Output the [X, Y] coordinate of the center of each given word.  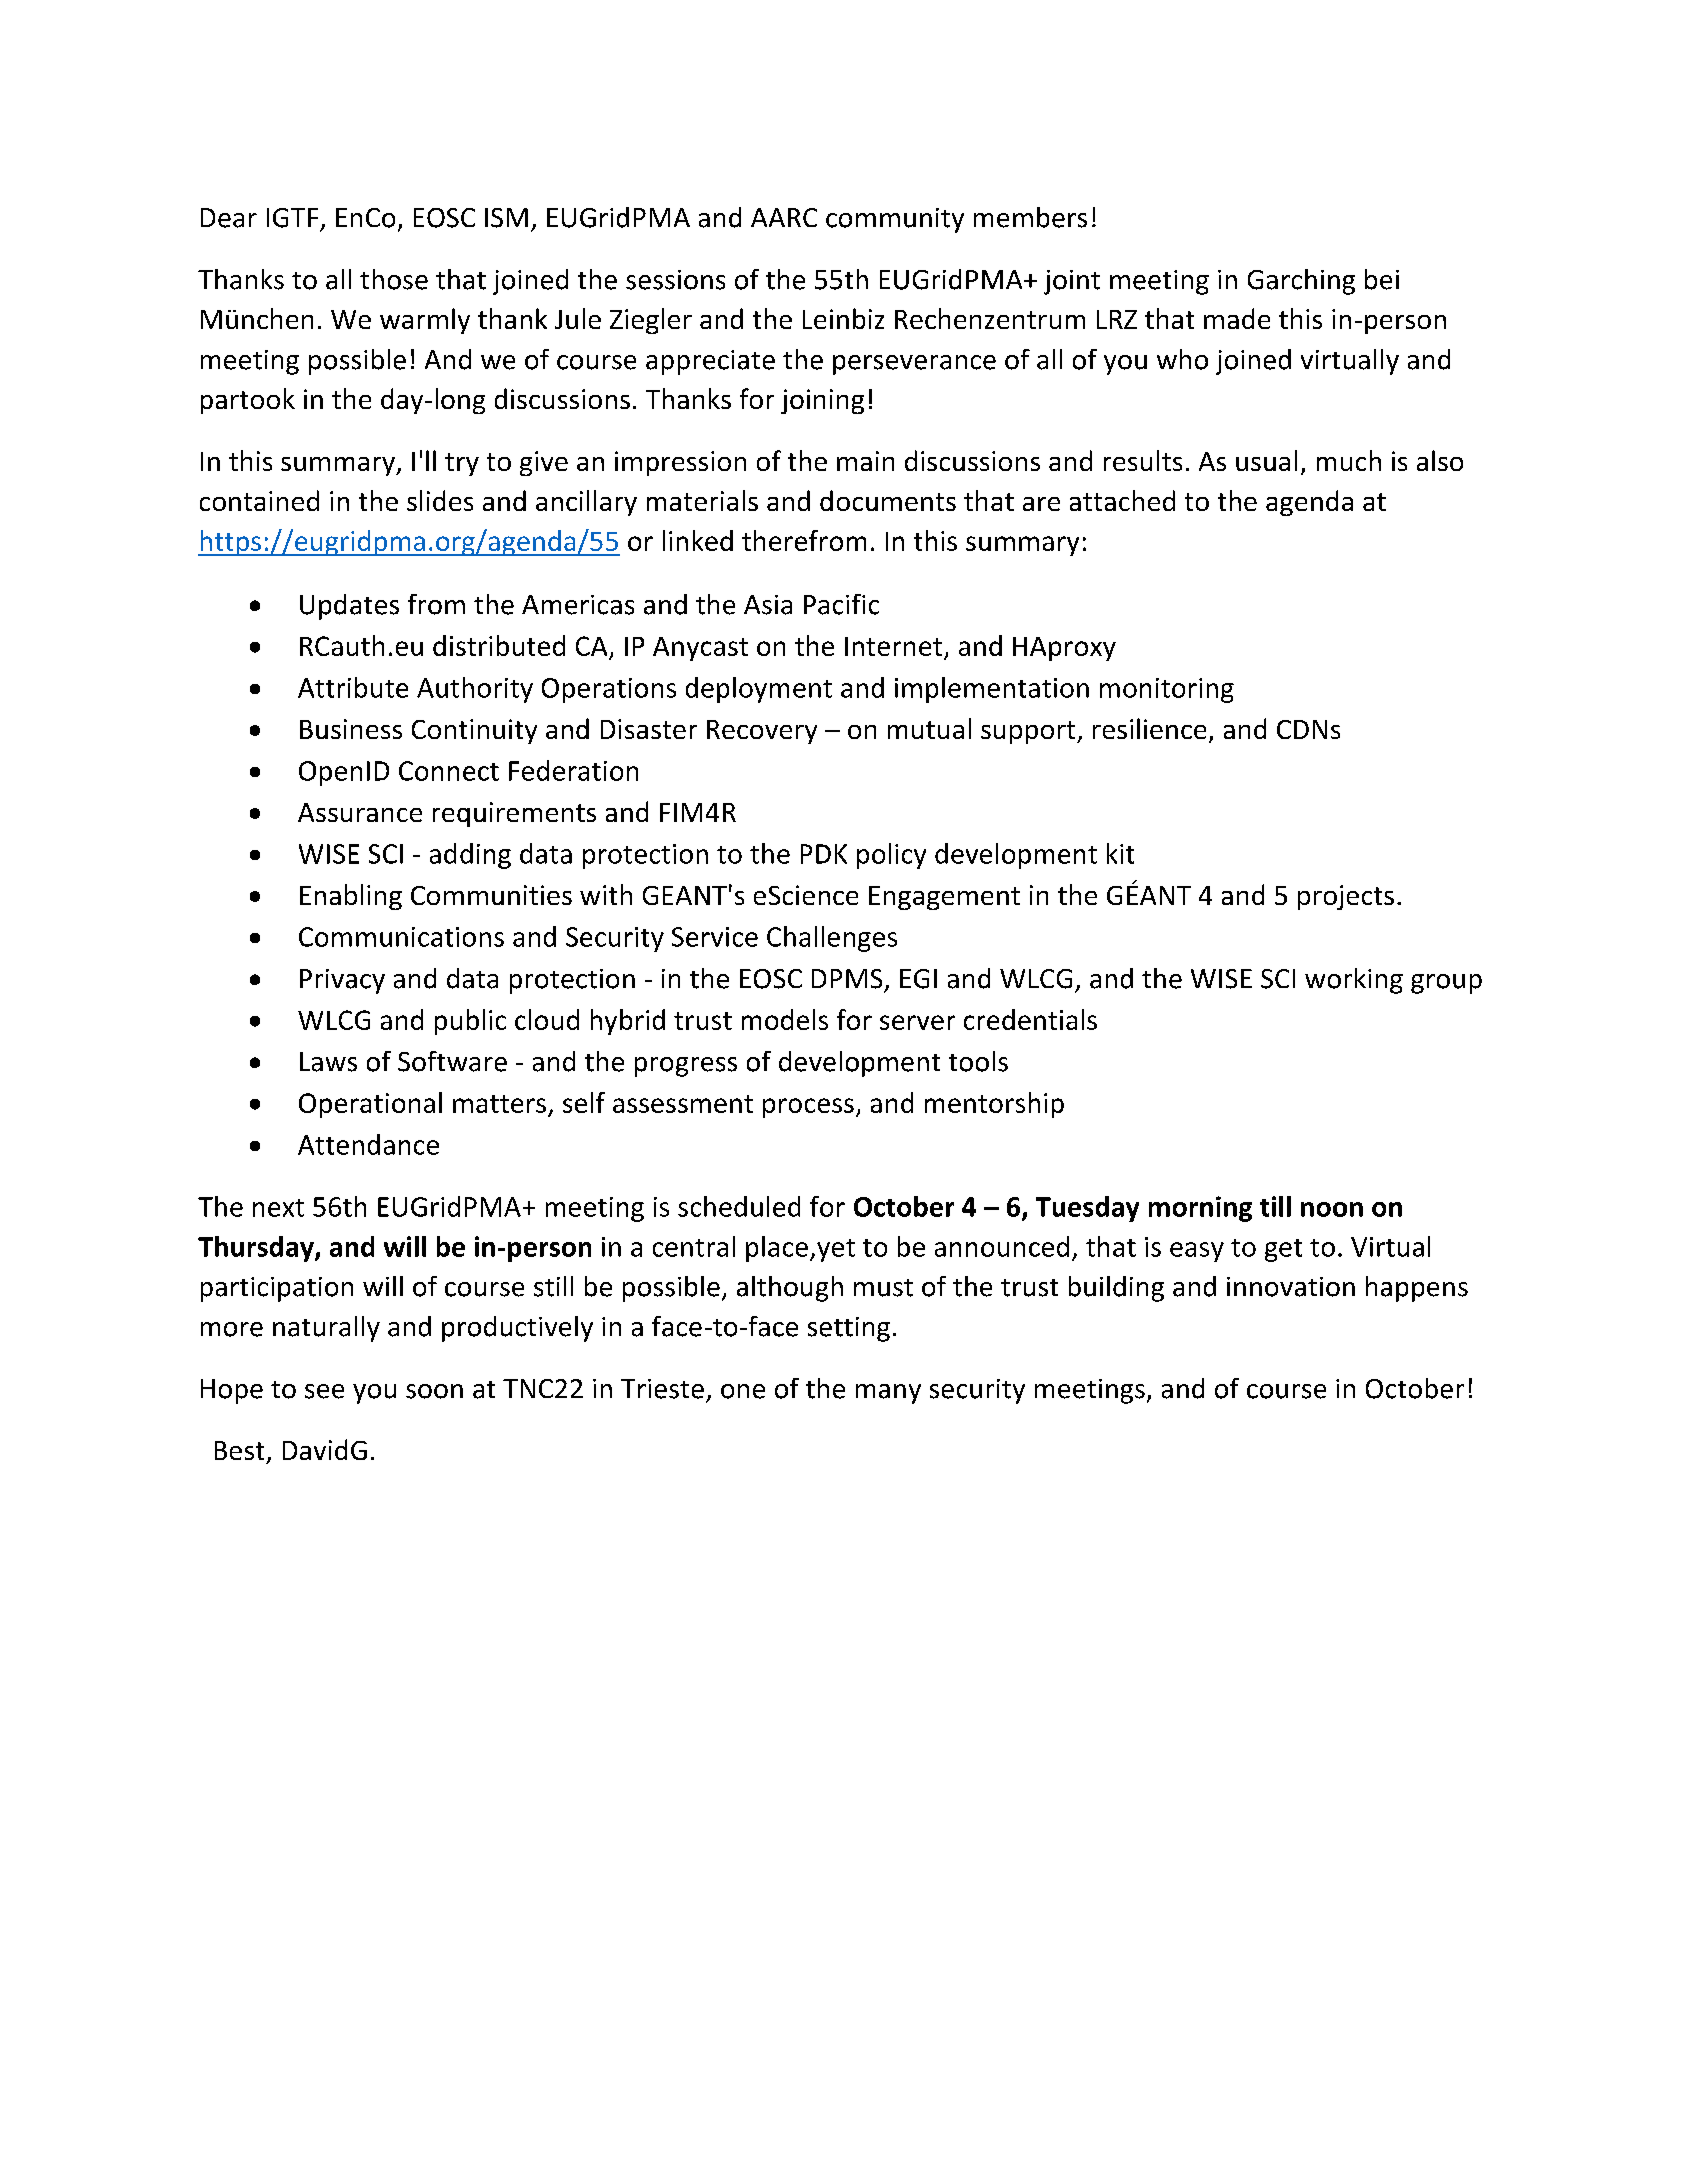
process [808, 1108]
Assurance [360, 812]
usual [1266, 460]
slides [440, 500]
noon [1332, 1209]
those [394, 279]
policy [891, 856]
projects [1346, 897]
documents [888, 500]
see [324, 1391]
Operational [370, 1105]
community [895, 220]
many [888, 1394]
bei [1382, 279]
